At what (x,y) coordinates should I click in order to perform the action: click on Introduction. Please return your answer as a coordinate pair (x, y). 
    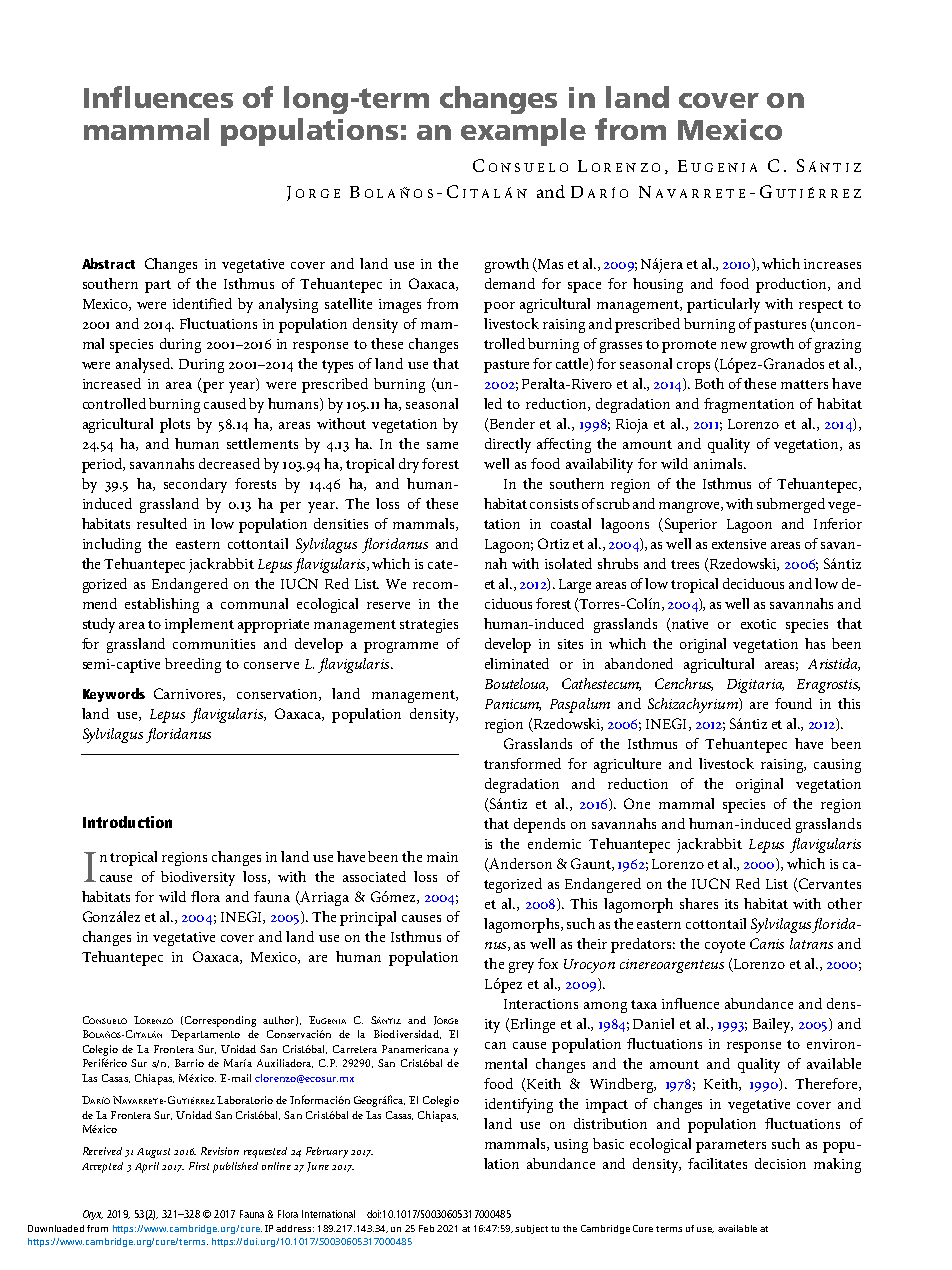
    Looking at the image, I should click on (127, 822).
